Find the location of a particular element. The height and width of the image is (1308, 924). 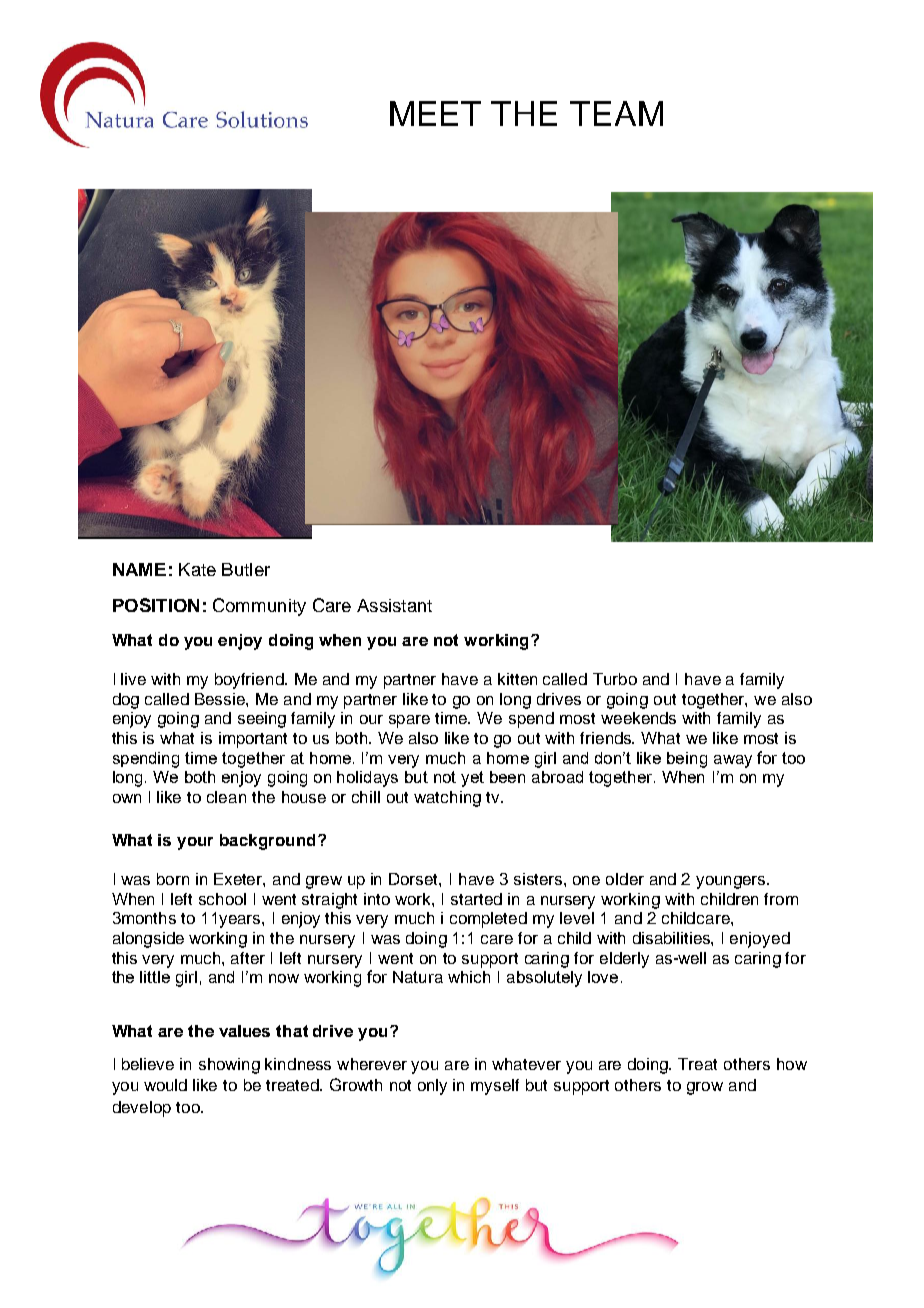

TEAM is located at coordinates (616, 113).
